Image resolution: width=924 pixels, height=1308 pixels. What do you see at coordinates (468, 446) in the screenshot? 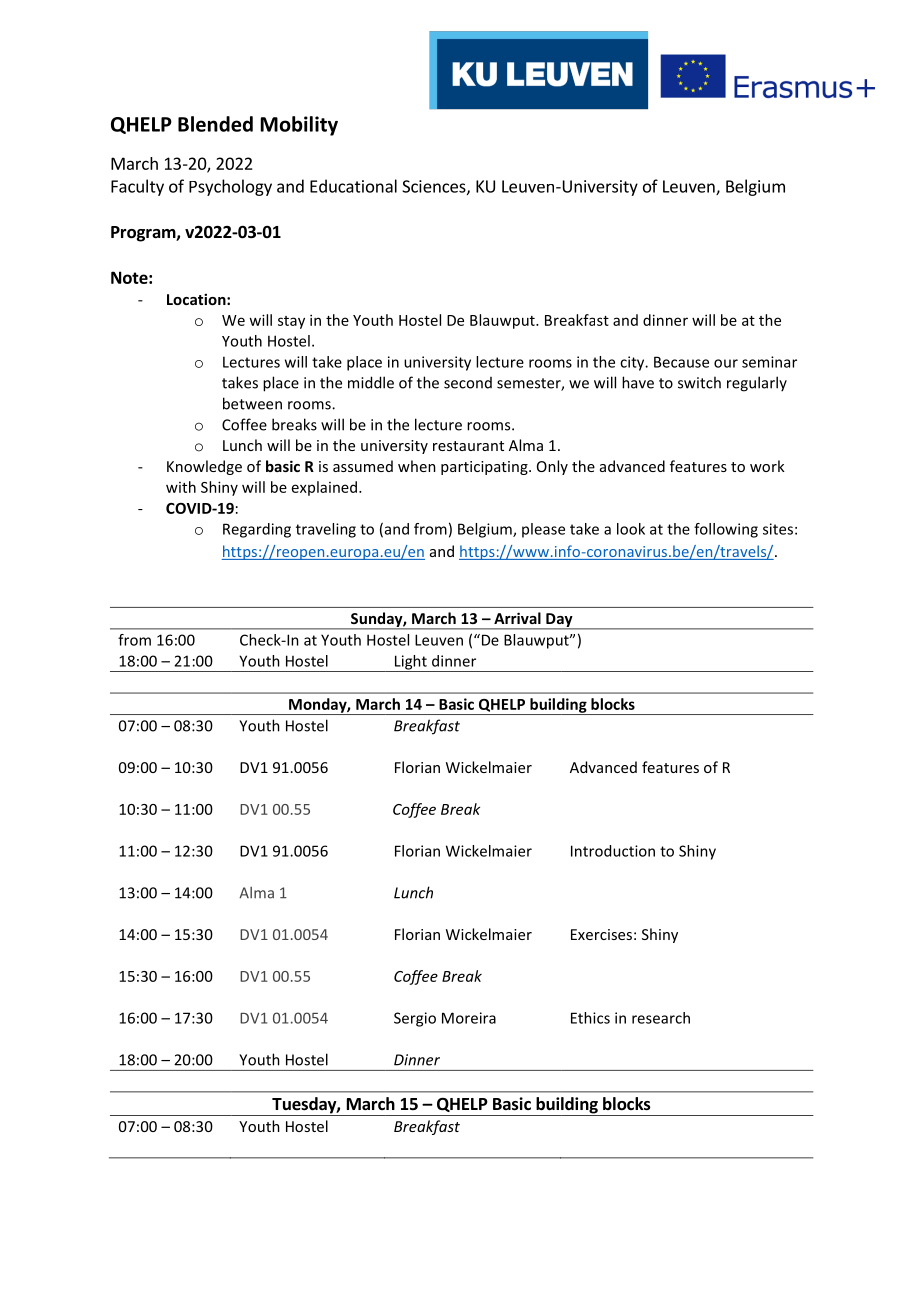
I see `restaurant` at bounding box center [468, 446].
